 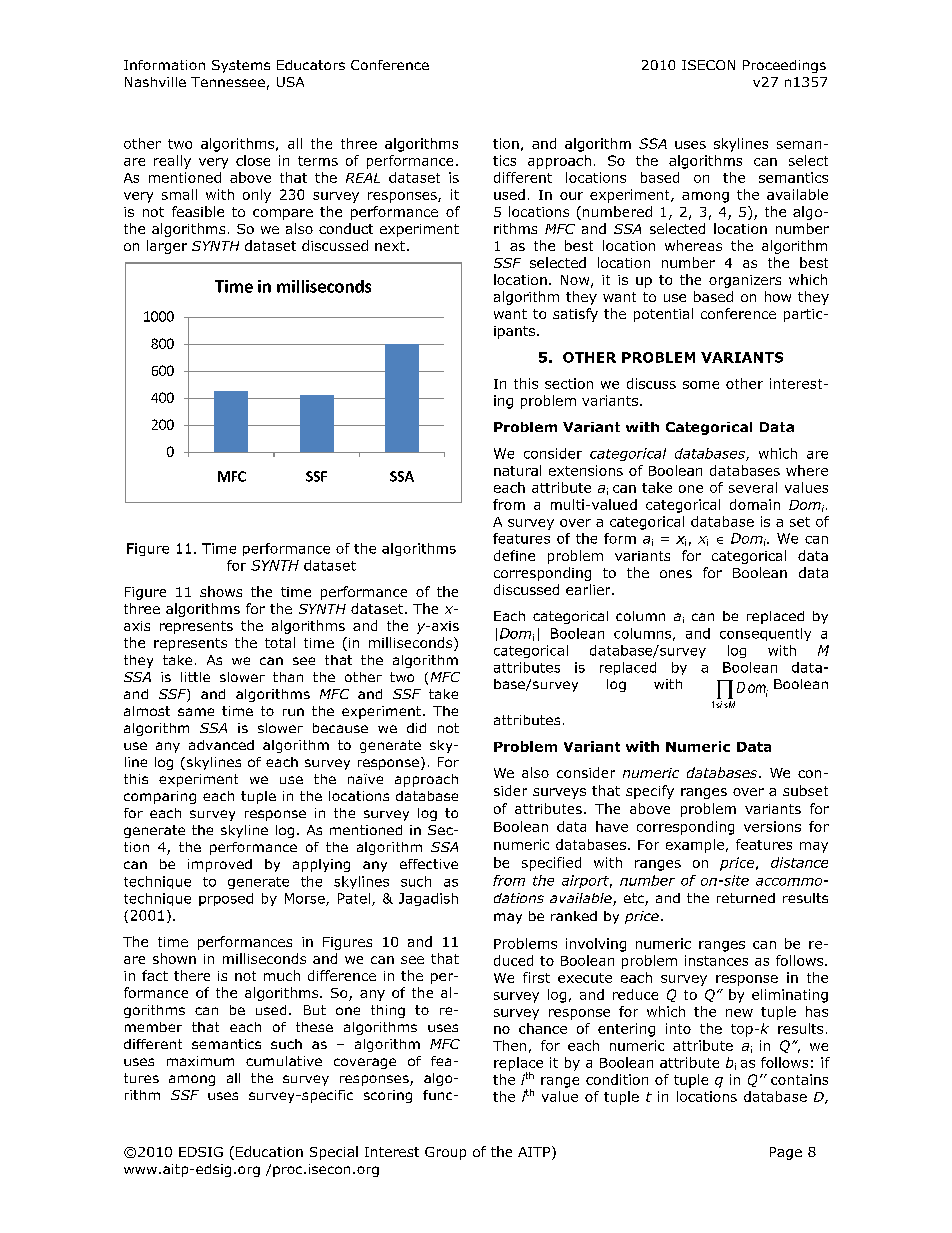 What do you see at coordinates (228, 82) in the document?
I see `Tennessee` at bounding box center [228, 82].
